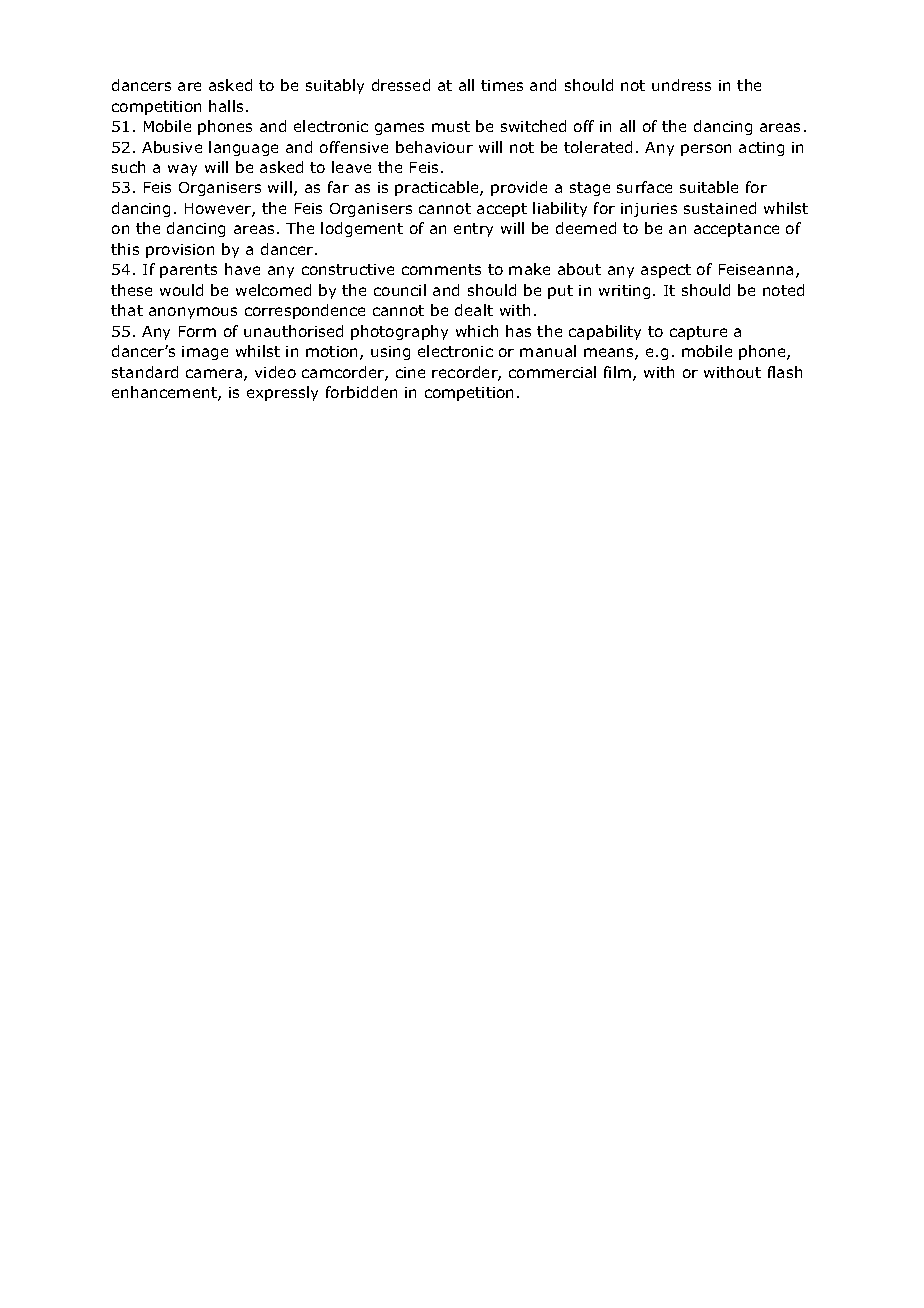 The height and width of the screenshot is (1308, 924). What do you see at coordinates (698, 333) in the screenshot?
I see `capture` at bounding box center [698, 333].
